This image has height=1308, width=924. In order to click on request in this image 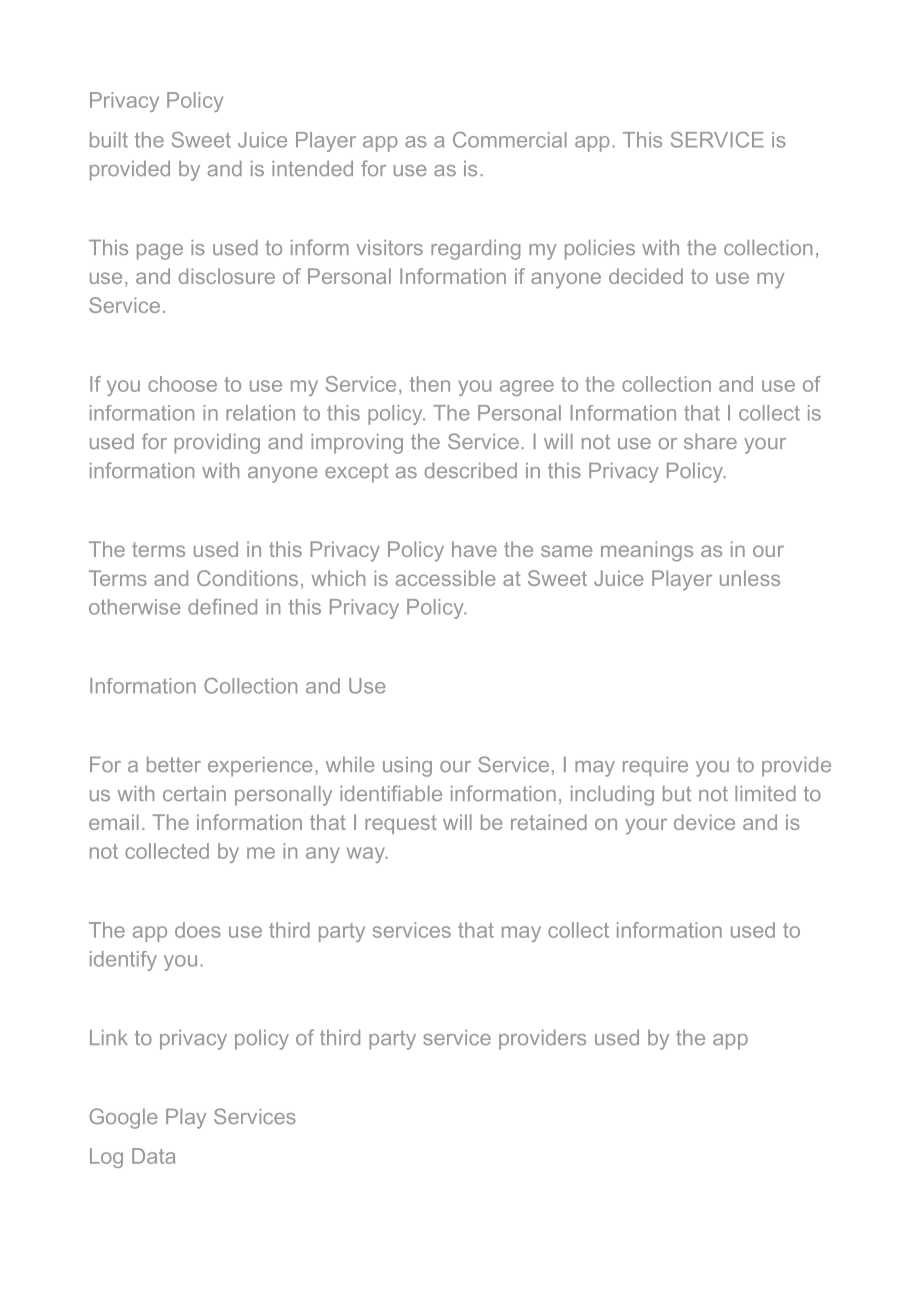, I will do `click(401, 824)`.
